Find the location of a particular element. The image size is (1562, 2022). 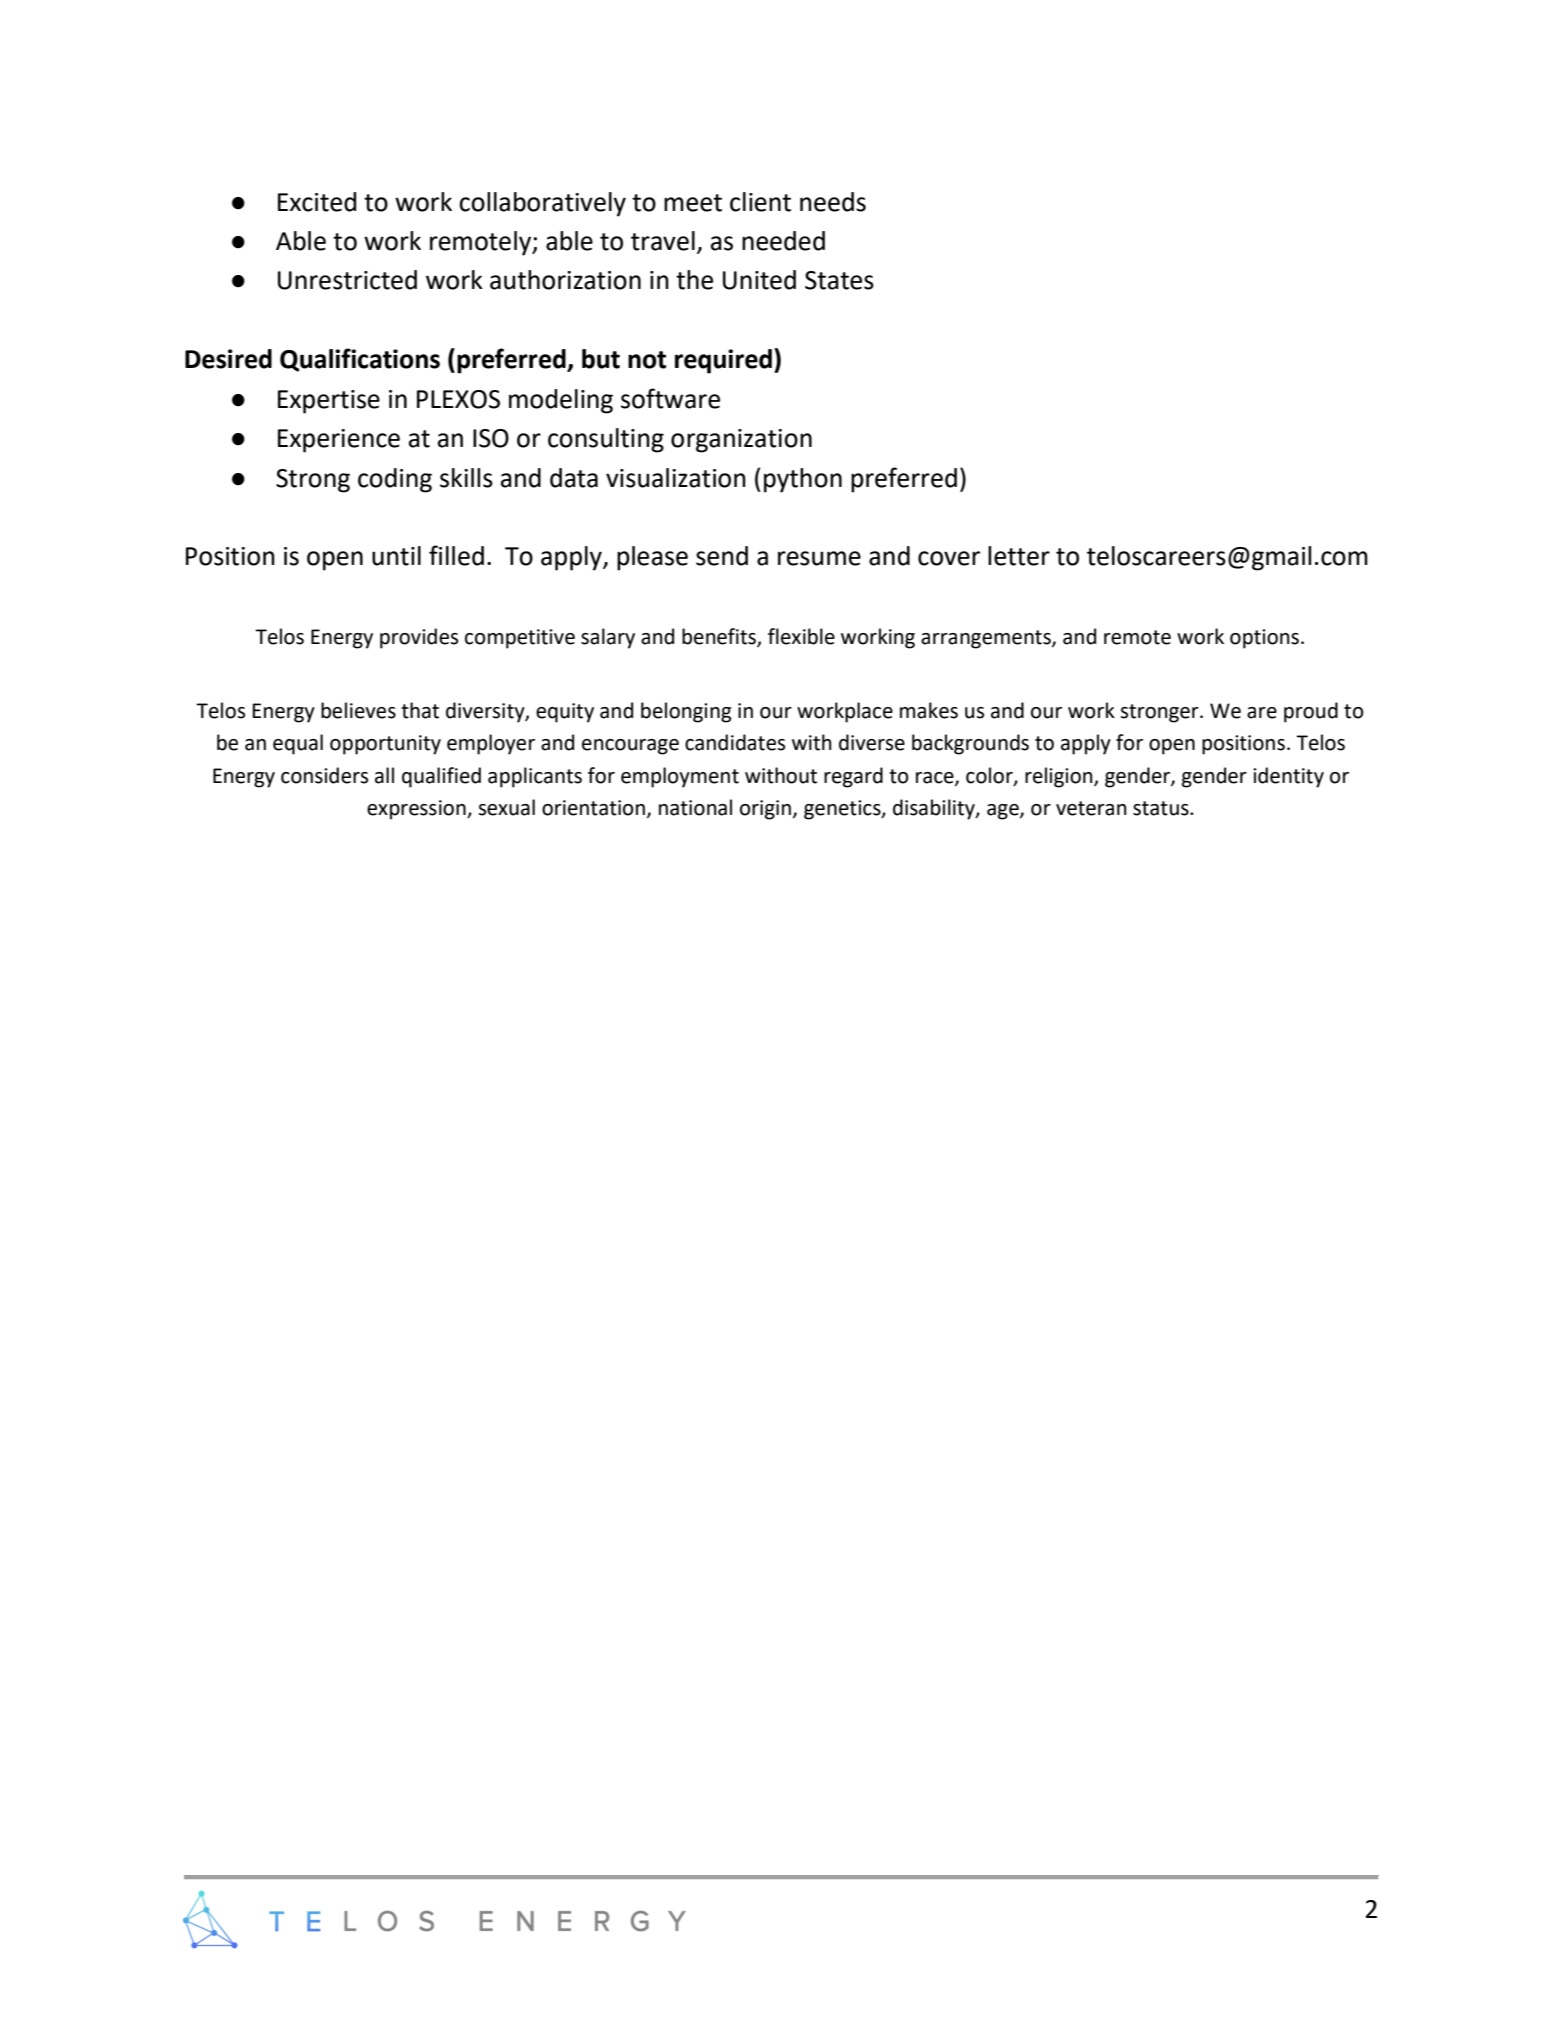

client is located at coordinates (760, 202).
